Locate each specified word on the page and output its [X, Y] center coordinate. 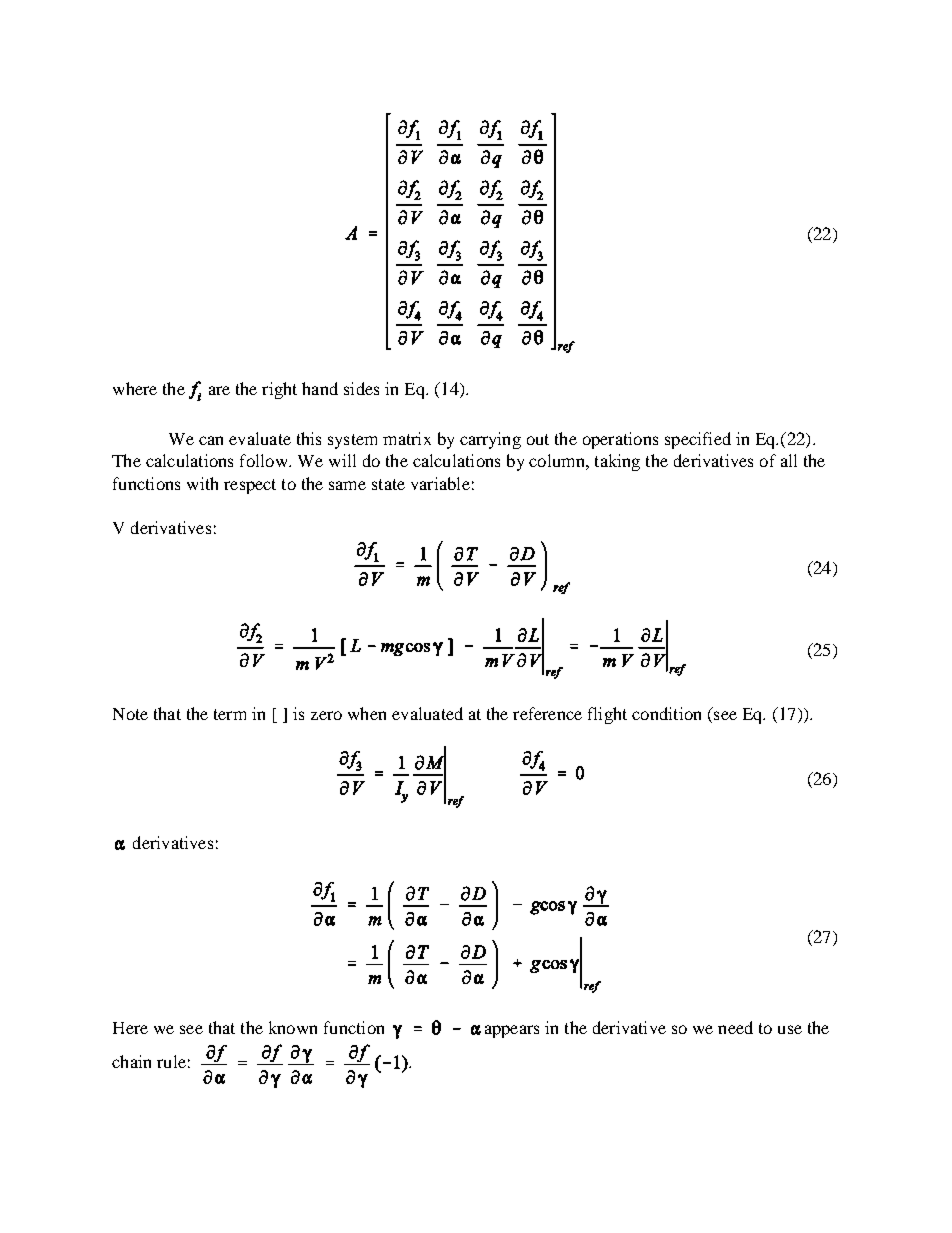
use [790, 1029]
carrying [490, 440]
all [789, 460]
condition [666, 713]
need [735, 1027]
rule [171, 1061]
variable [440, 483]
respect [250, 486]
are [219, 390]
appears [512, 1031]
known [293, 1027]
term [230, 714]
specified [698, 440]
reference [547, 713]
